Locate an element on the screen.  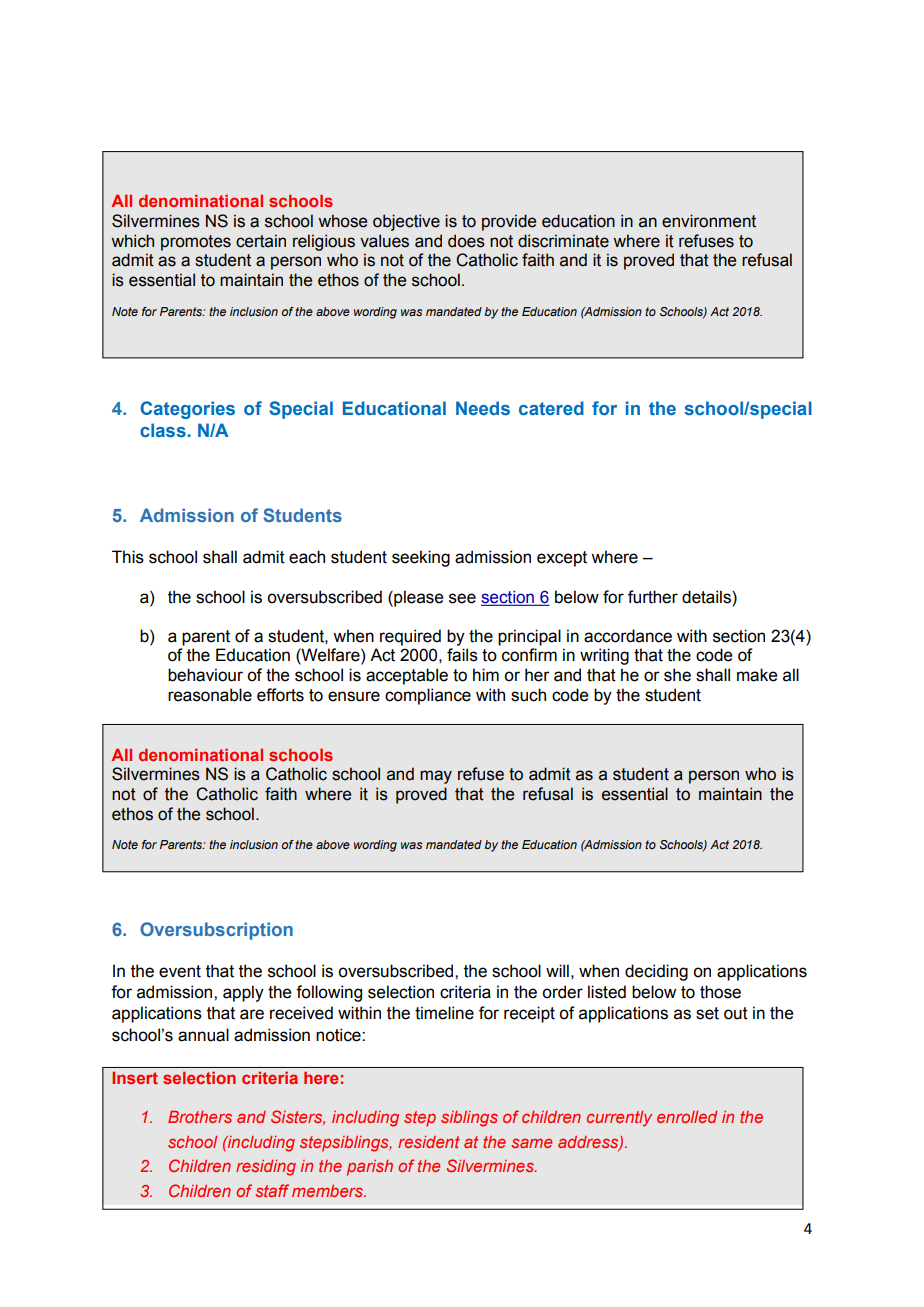
may is located at coordinates (436, 777).
